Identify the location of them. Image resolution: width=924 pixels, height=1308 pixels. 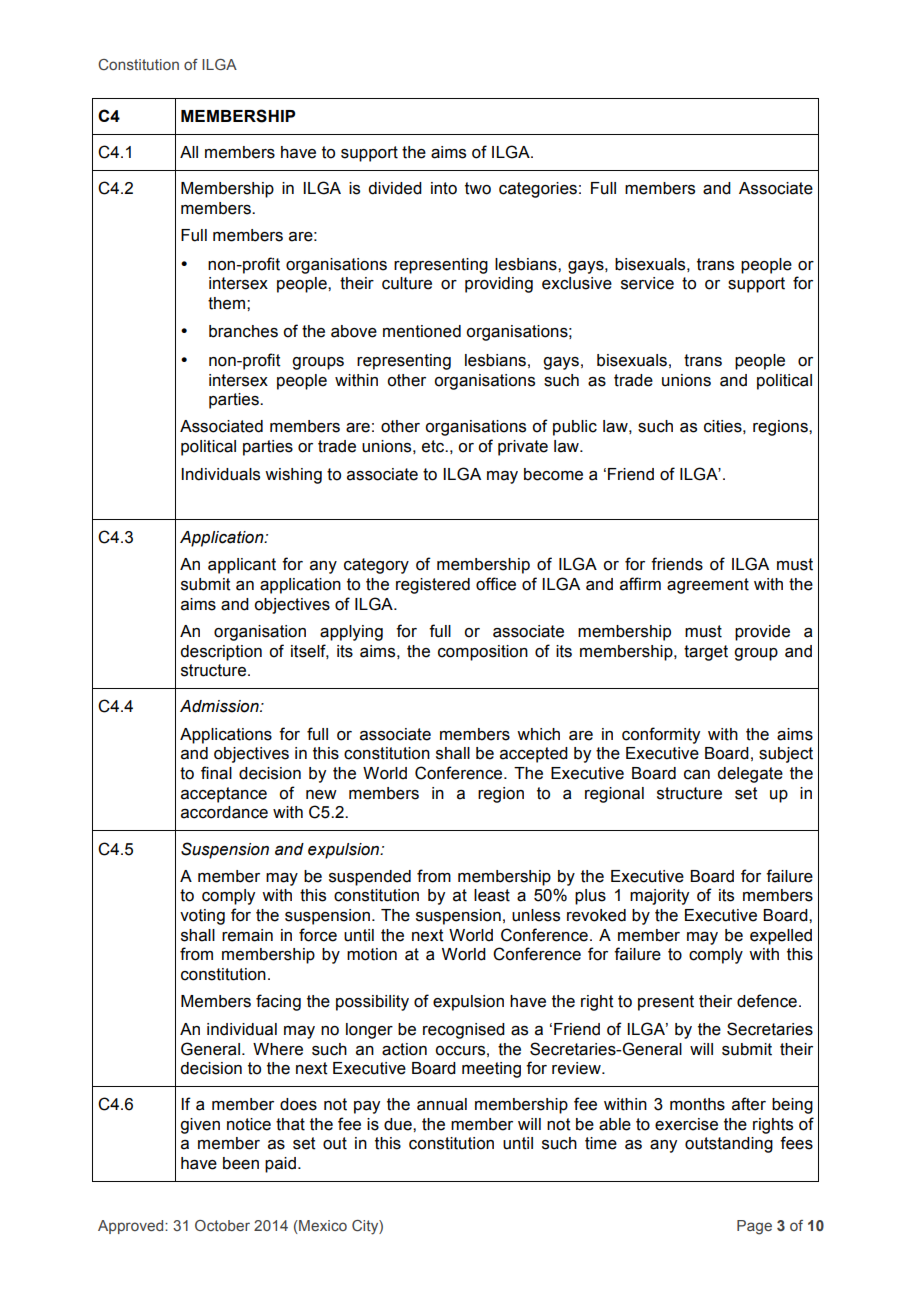
(226, 303).
